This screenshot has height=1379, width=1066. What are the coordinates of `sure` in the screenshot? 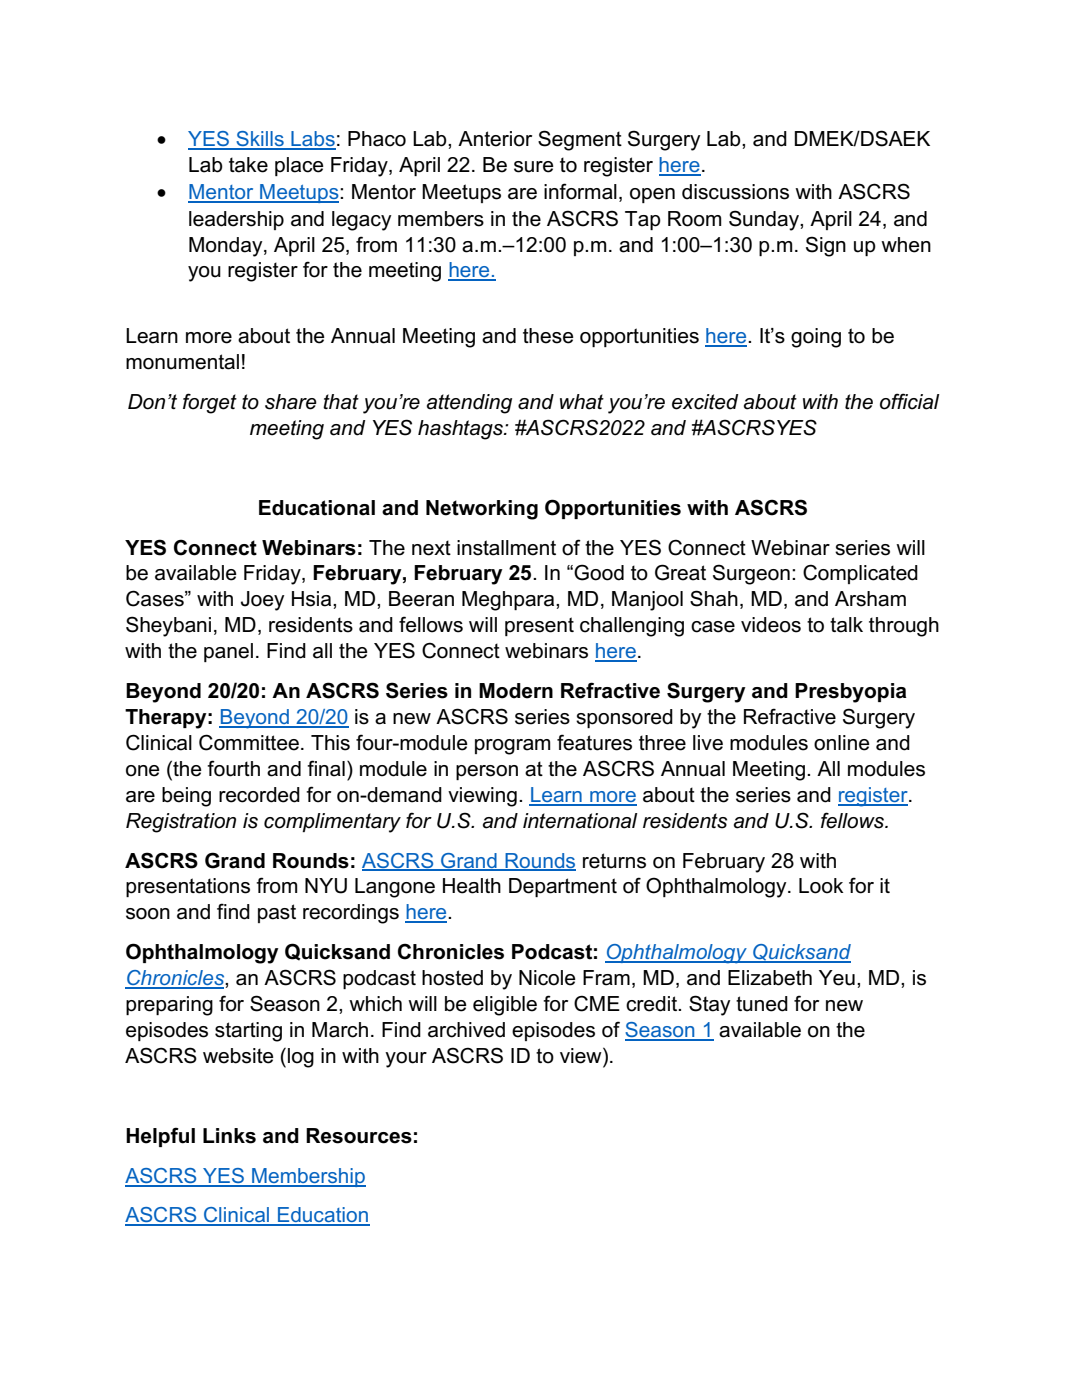 It's located at (534, 167).
